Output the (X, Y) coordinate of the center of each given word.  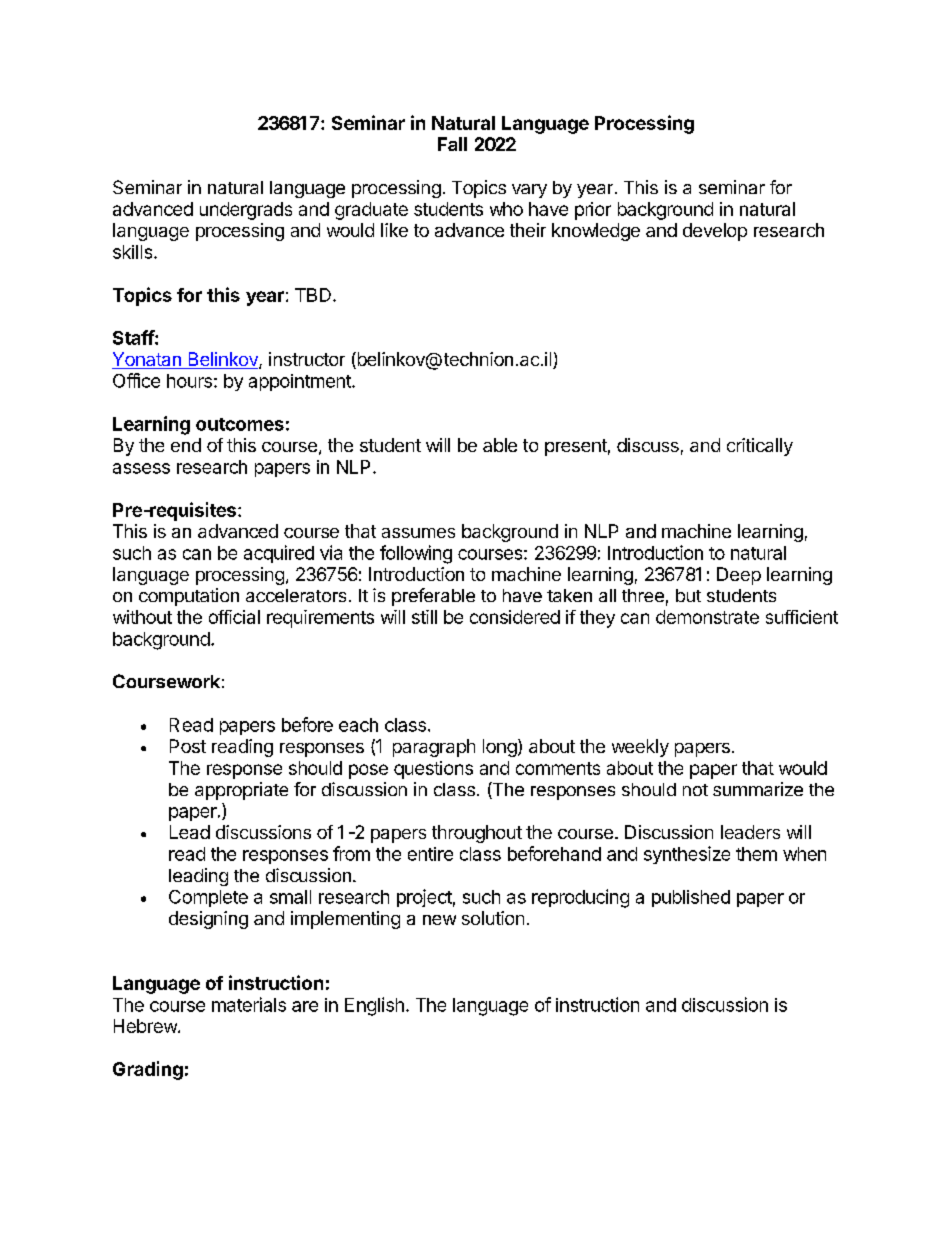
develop (715, 232)
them (756, 854)
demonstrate (707, 617)
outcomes (240, 424)
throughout (477, 834)
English (374, 1006)
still (424, 617)
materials (249, 1004)
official (234, 617)
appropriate (241, 791)
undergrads (246, 211)
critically (760, 447)
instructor (307, 359)
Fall (452, 144)
